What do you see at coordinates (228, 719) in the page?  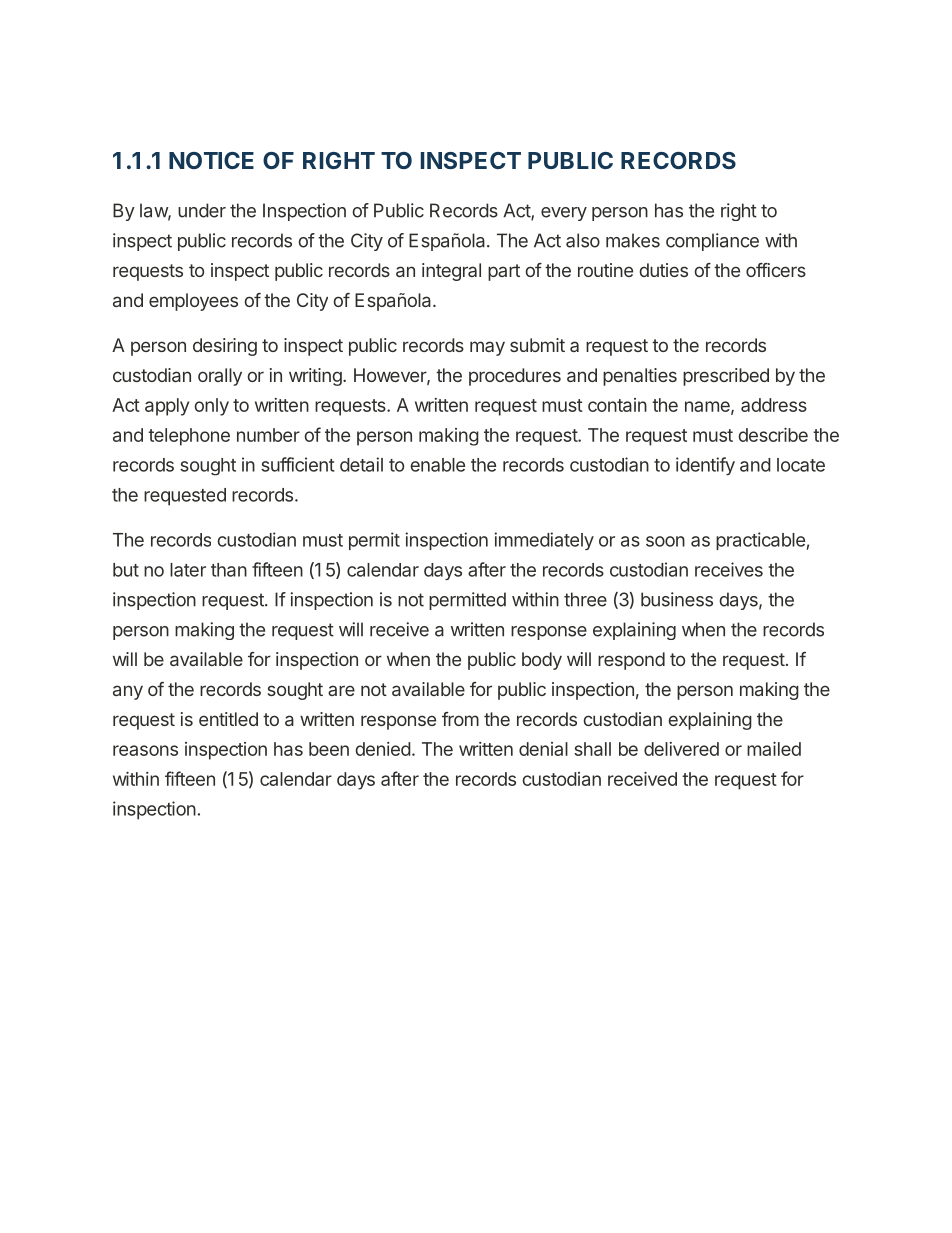 I see `entitled` at bounding box center [228, 719].
